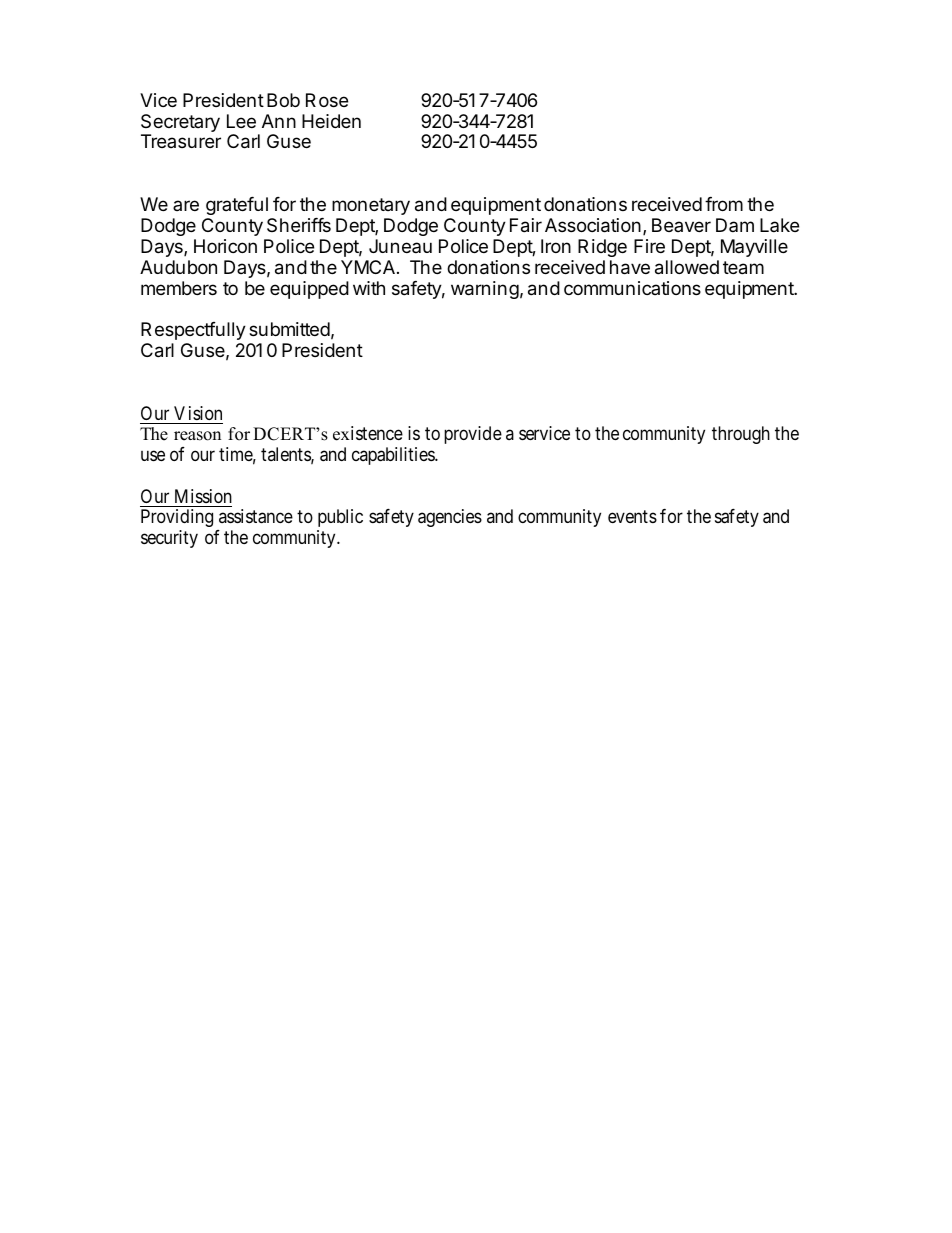  Describe the element at coordinates (241, 121) in the screenshot. I see `Lee` at that location.
